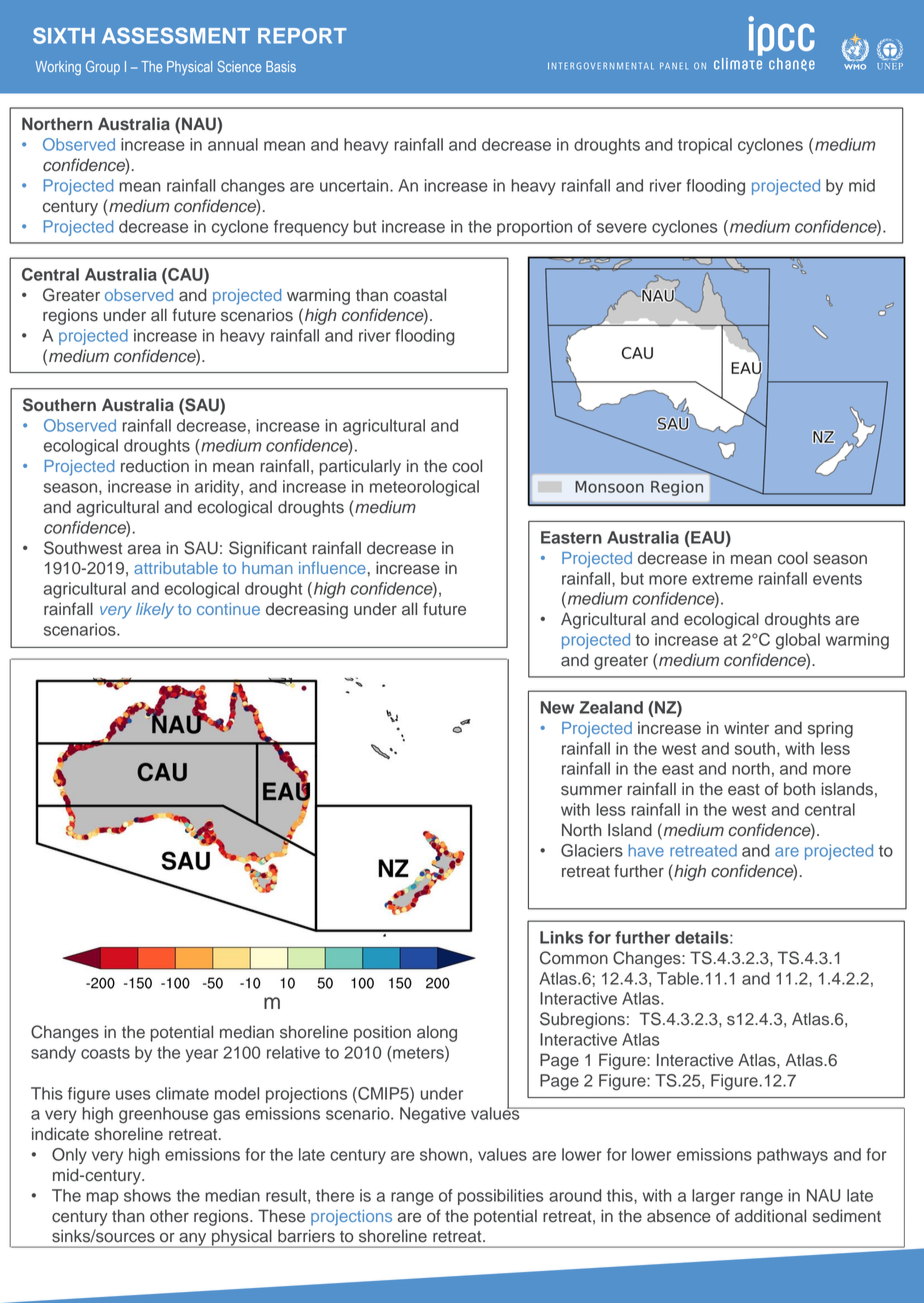 The height and width of the screenshot is (1303, 924). I want to click on shows, so click(147, 1195).
